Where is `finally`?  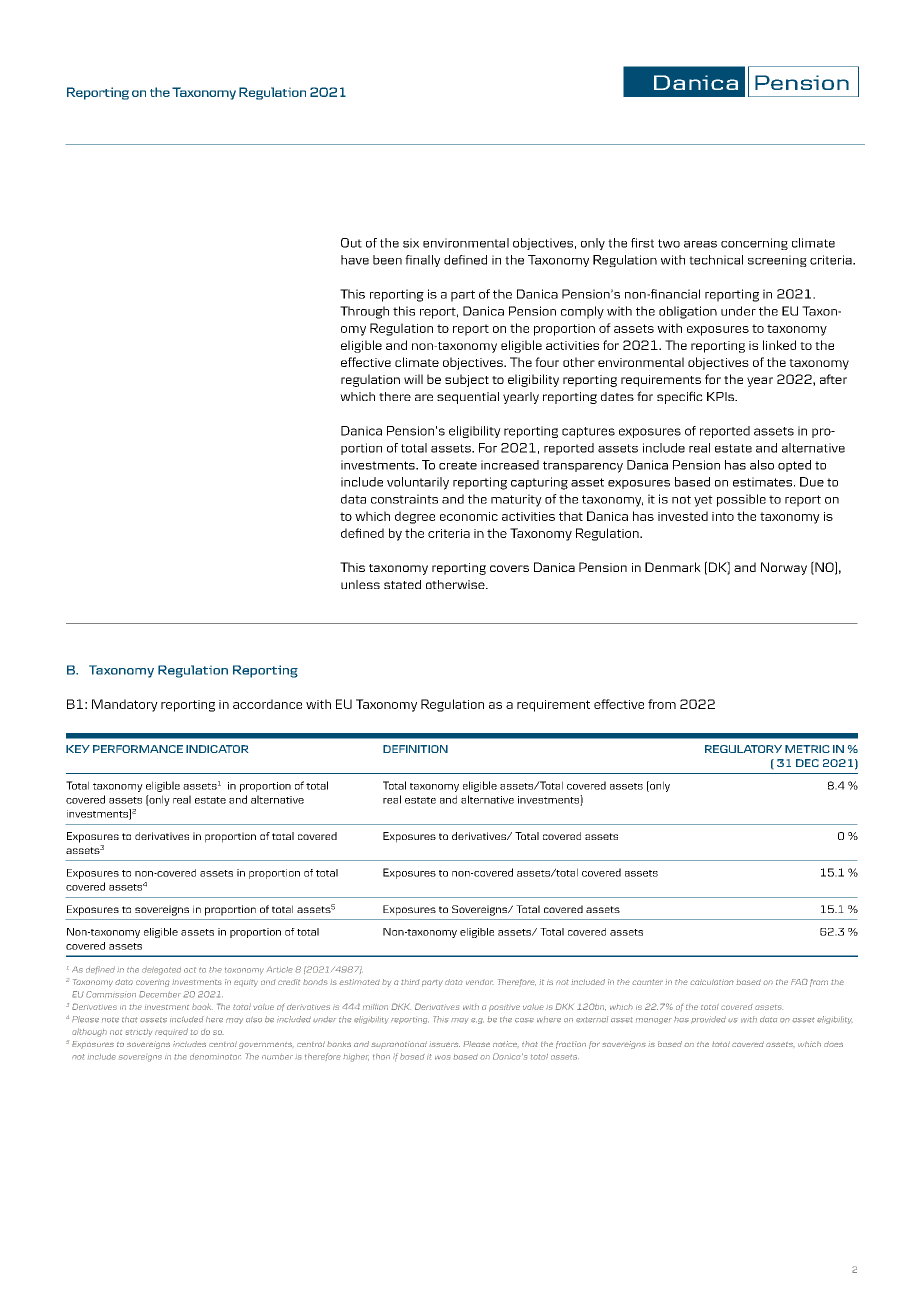 finally is located at coordinates (422, 261).
